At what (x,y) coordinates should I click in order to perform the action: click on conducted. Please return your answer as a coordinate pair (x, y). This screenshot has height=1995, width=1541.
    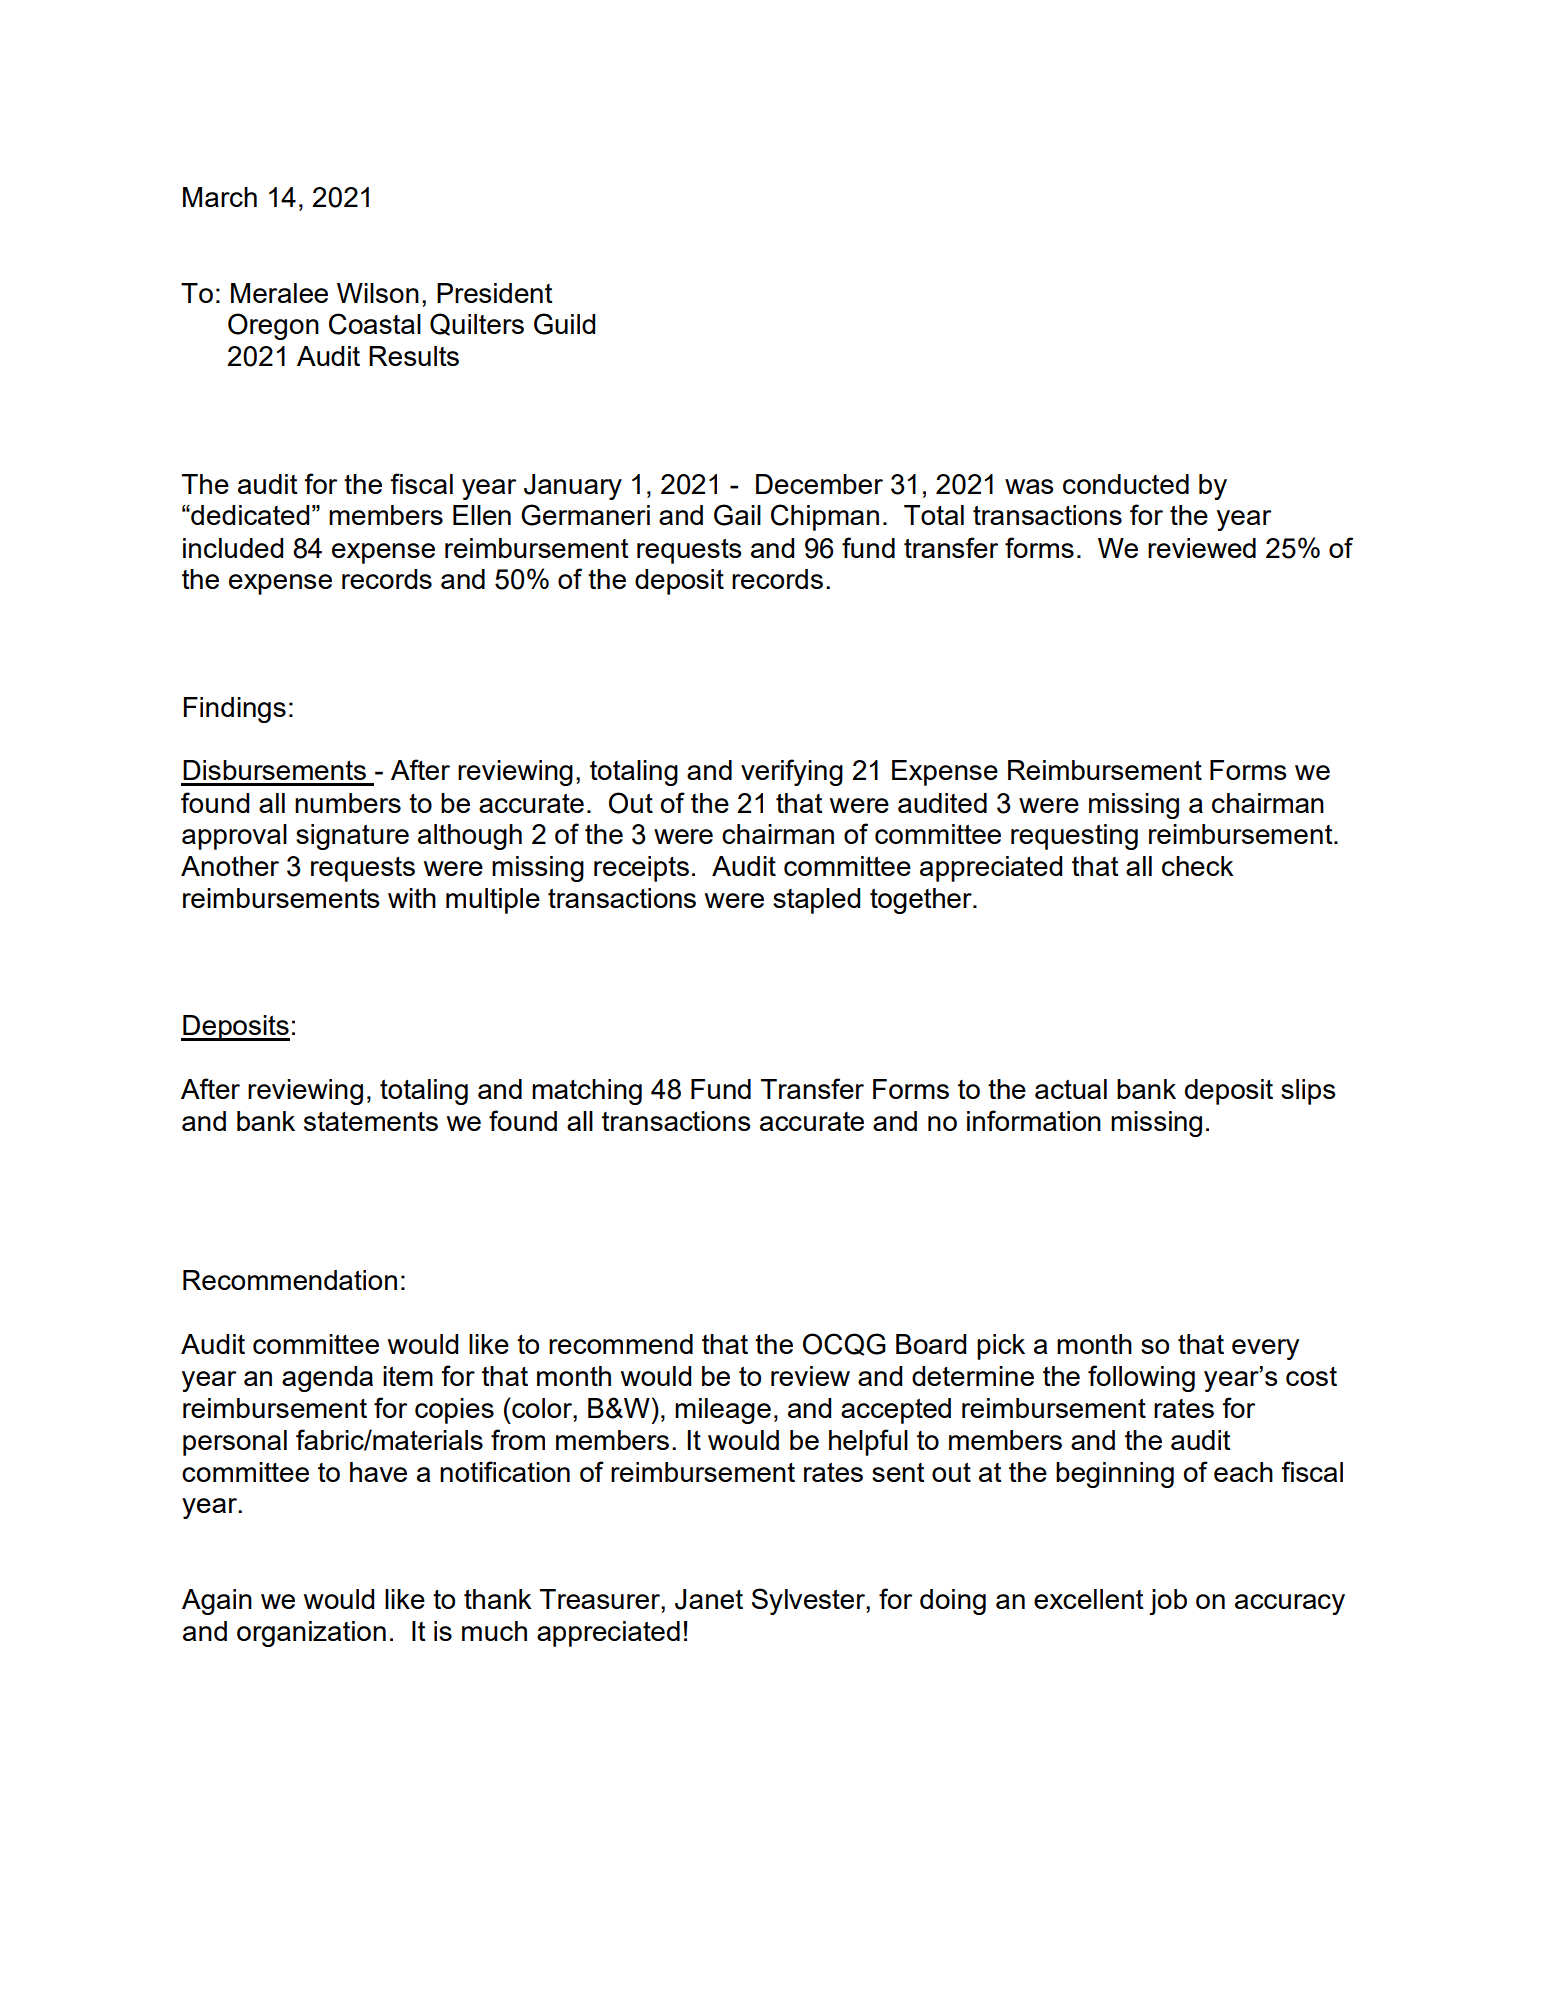
    Looking at the image, I should click on (1126, 484).
